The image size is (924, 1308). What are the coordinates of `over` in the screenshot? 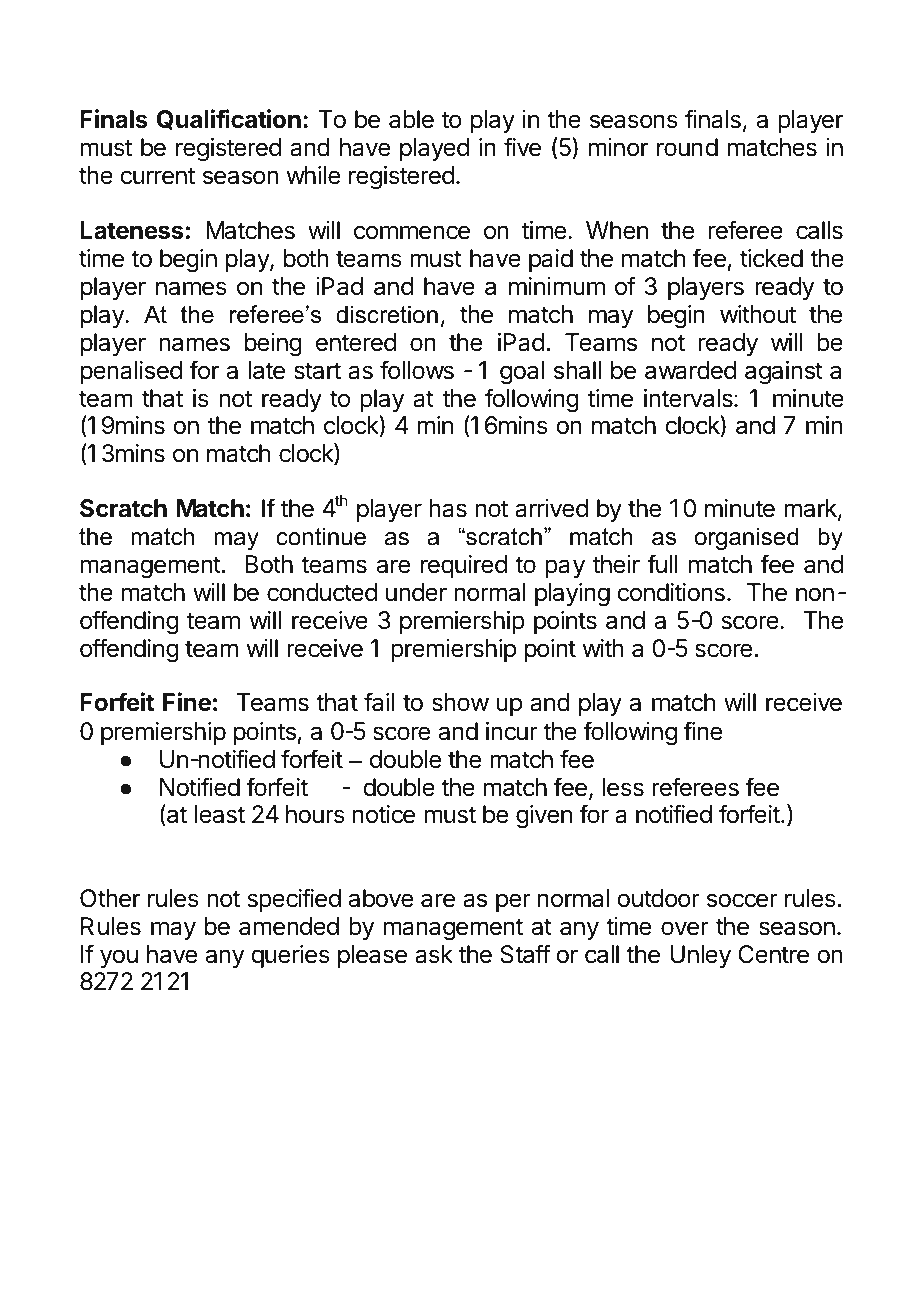 It's located at (685, 928).
